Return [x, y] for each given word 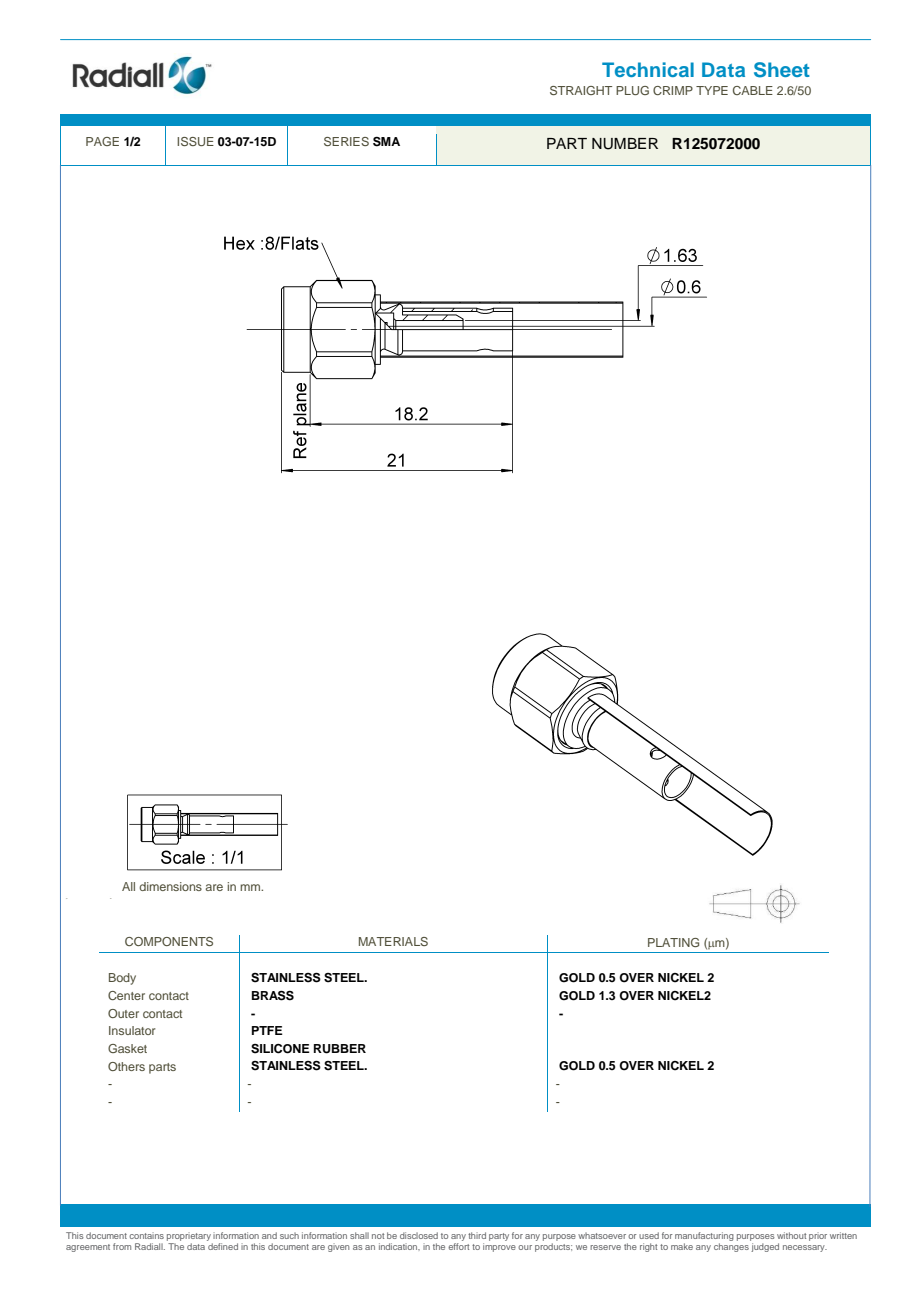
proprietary [190, 1238]
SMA [386, 142]
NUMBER [625, 144]
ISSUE [195, 141]
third [477, 1235]
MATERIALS [393, 941]
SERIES [346, 141]
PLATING [673, 942]
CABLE [753, 90]
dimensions [170, 886]
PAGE [102, 141]
